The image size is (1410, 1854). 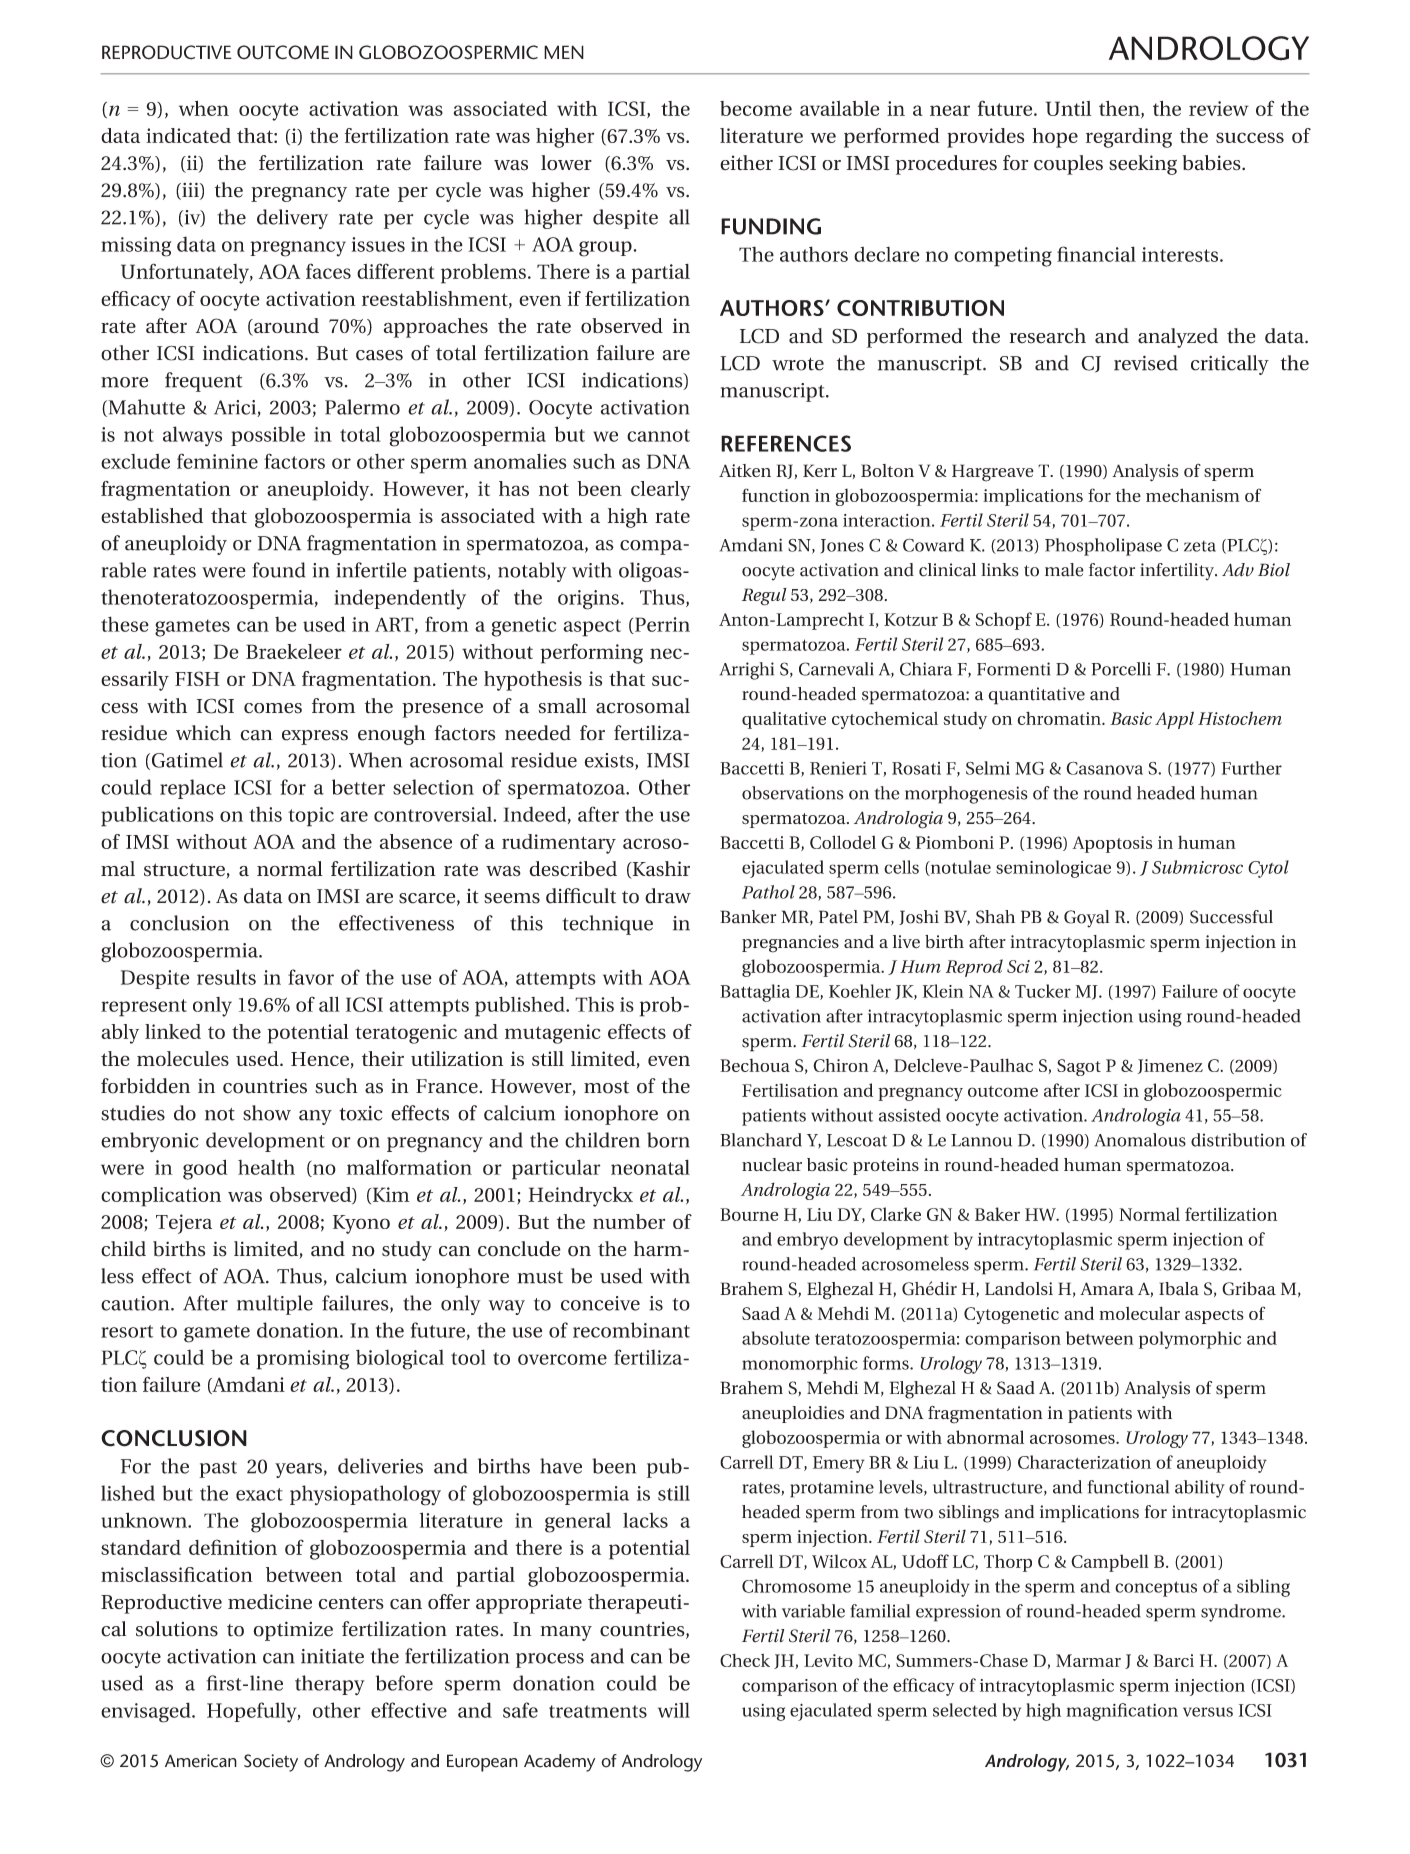 I want to click on versus, so click(x=1208, y=1712).
